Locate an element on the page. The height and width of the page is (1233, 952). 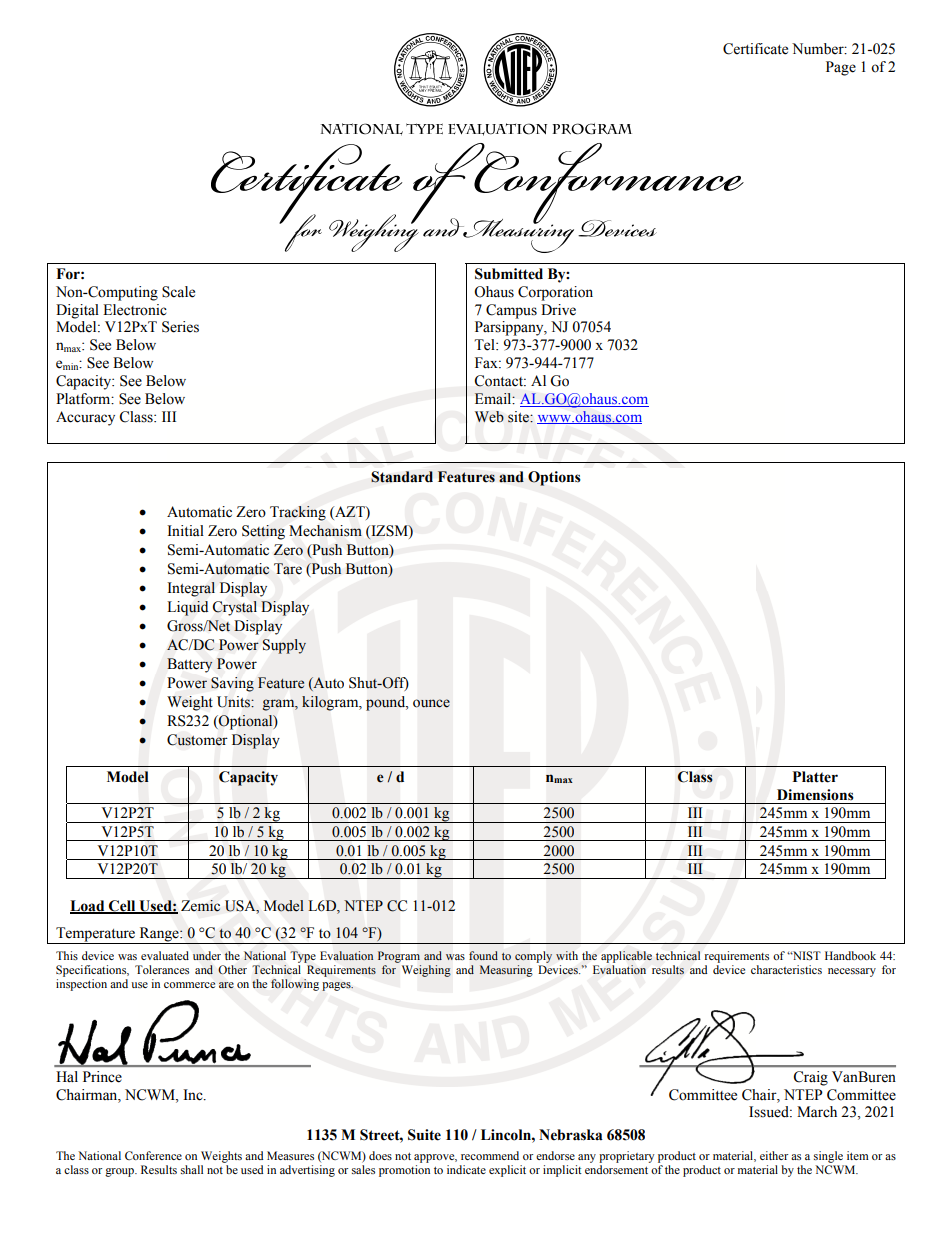
Options is located at coordinates (554, 478).
